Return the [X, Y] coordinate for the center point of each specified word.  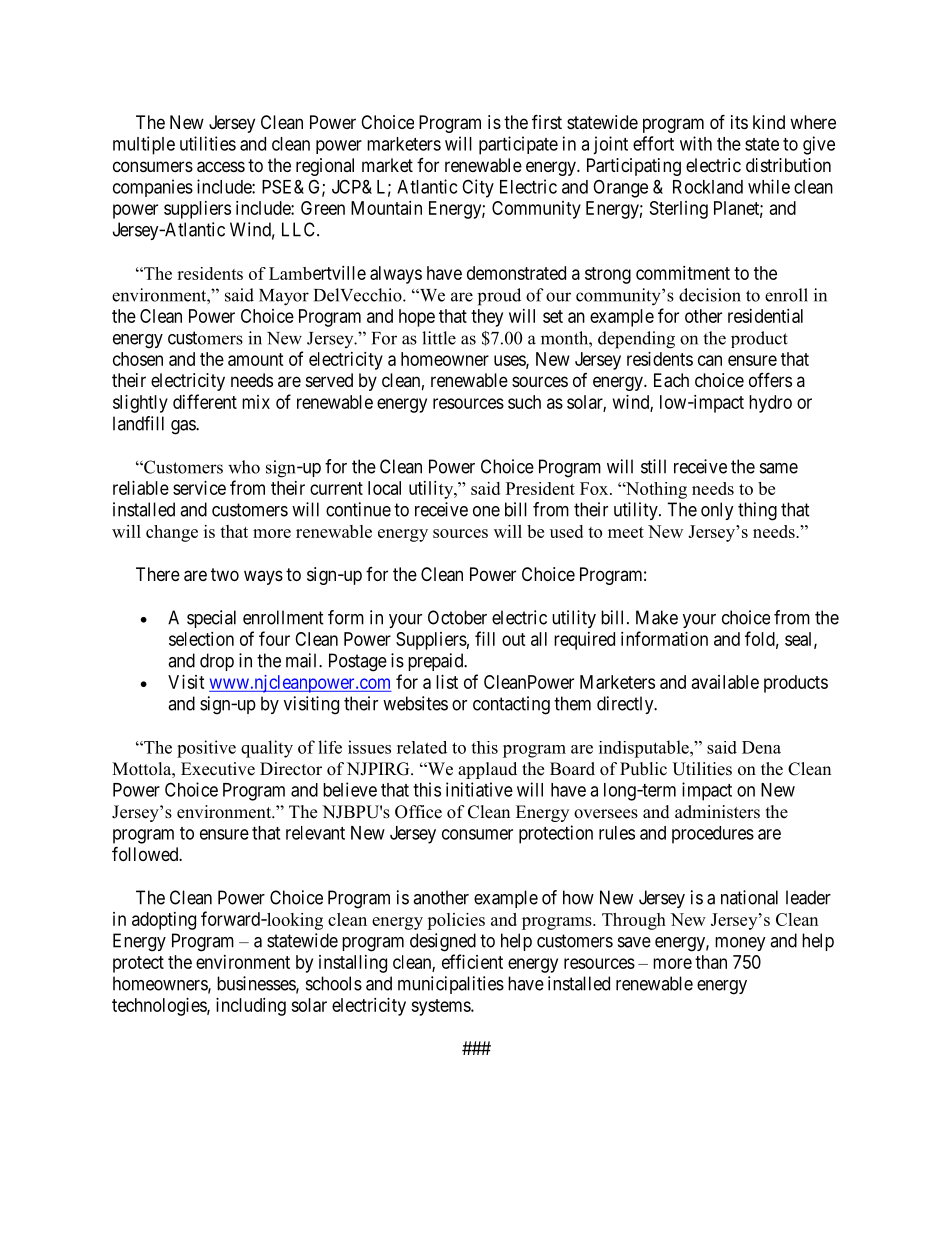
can [710, 360]
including [251, 1007]
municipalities [451, 985]
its [739, 122]
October [457, 617]
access [221, 167]
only [717, 511]
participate [518, 145]
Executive [218, 769]
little [439, 338]
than [711, 962]
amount [256, 359]
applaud [487, 770]
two [225, 574]
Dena [761, 747]
